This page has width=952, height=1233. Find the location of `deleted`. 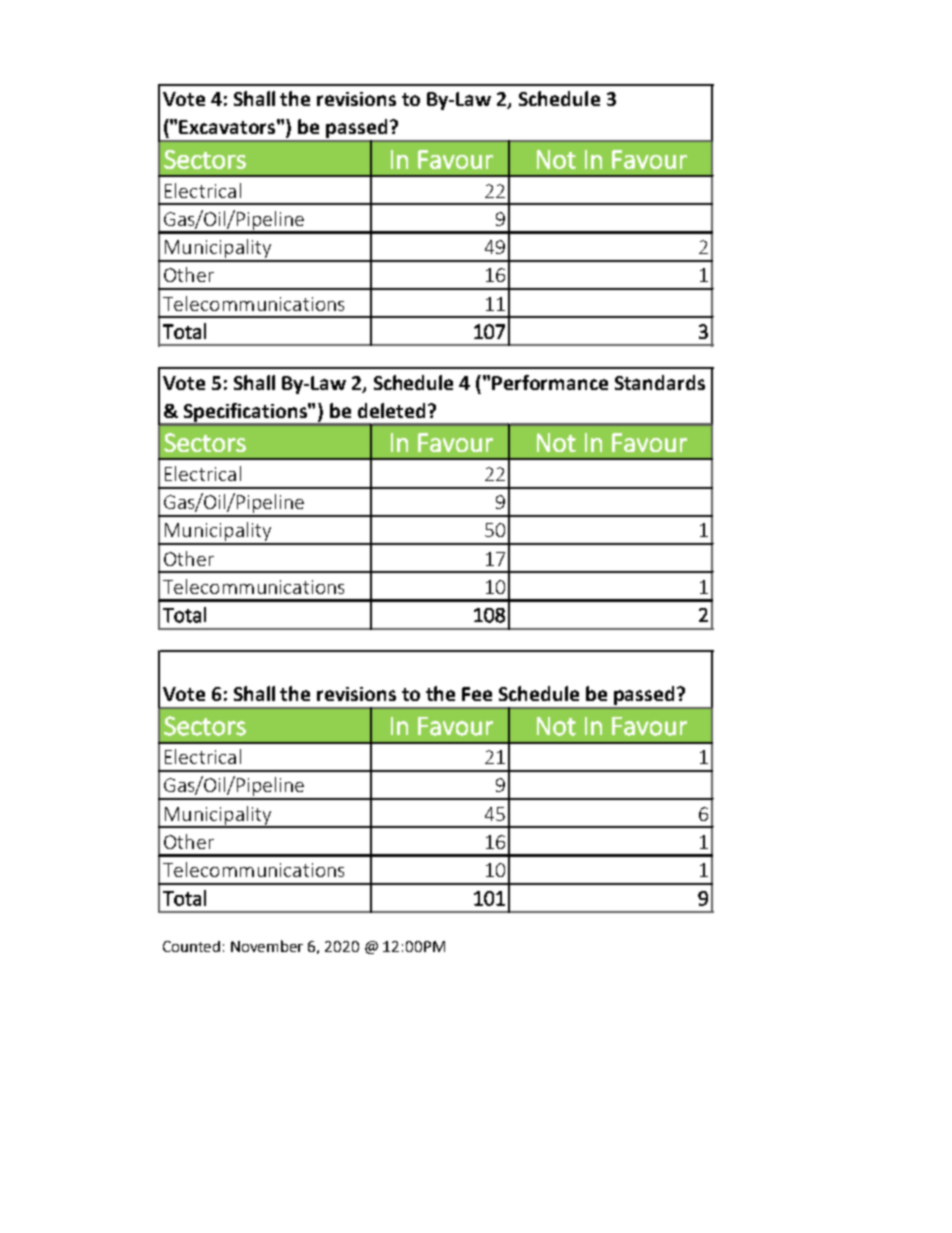

deleted is located at coordinates (391, 410).
